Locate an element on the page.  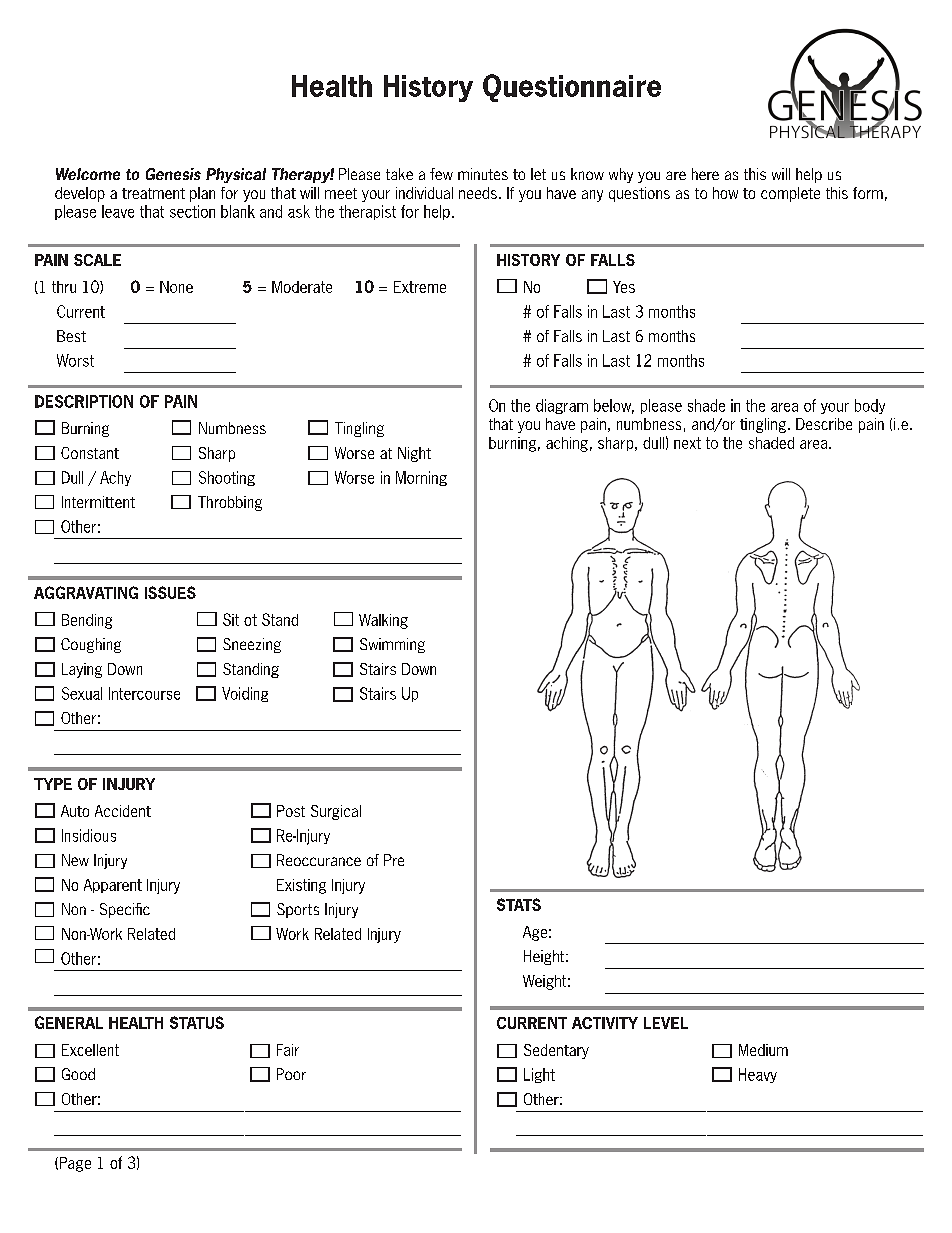
Describe is located at coordinates (824, 424).
